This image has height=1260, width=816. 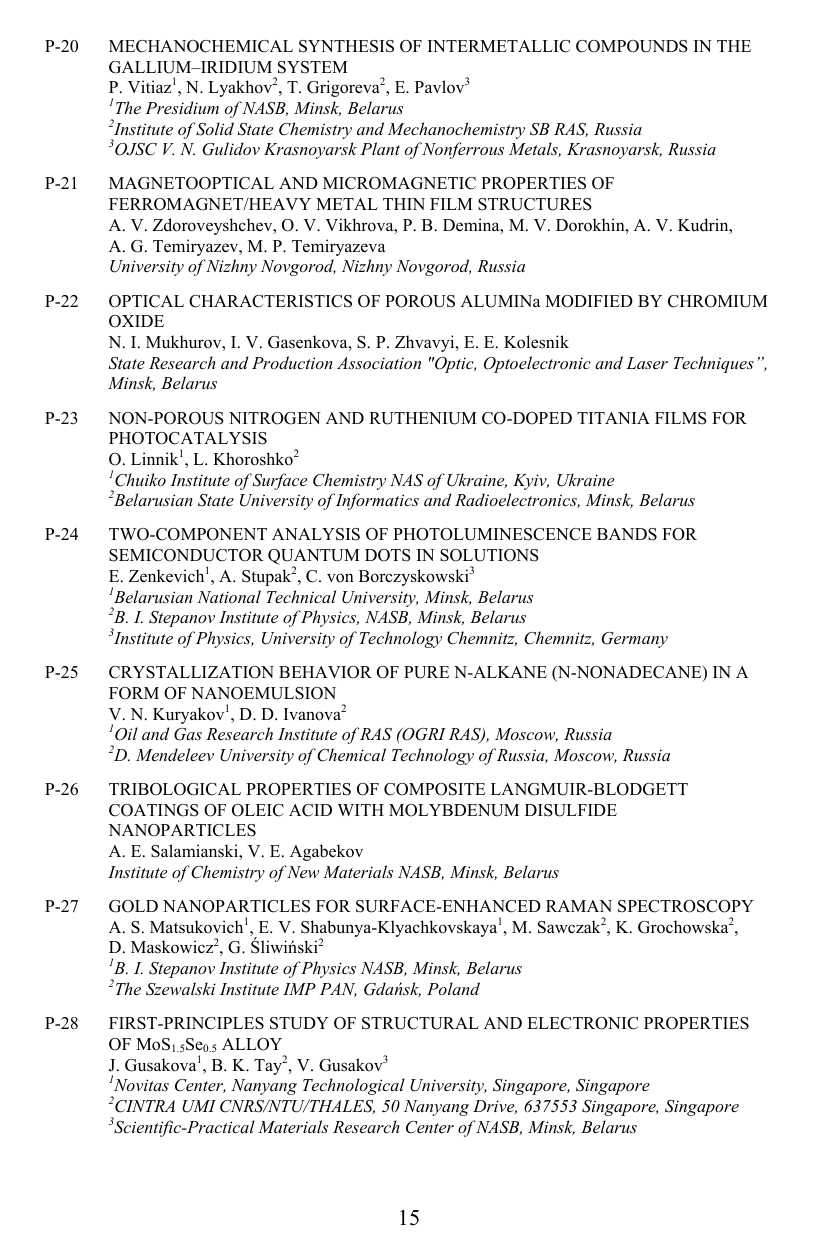 I want to click on ALLOY, so click(x=252, y=1044).
